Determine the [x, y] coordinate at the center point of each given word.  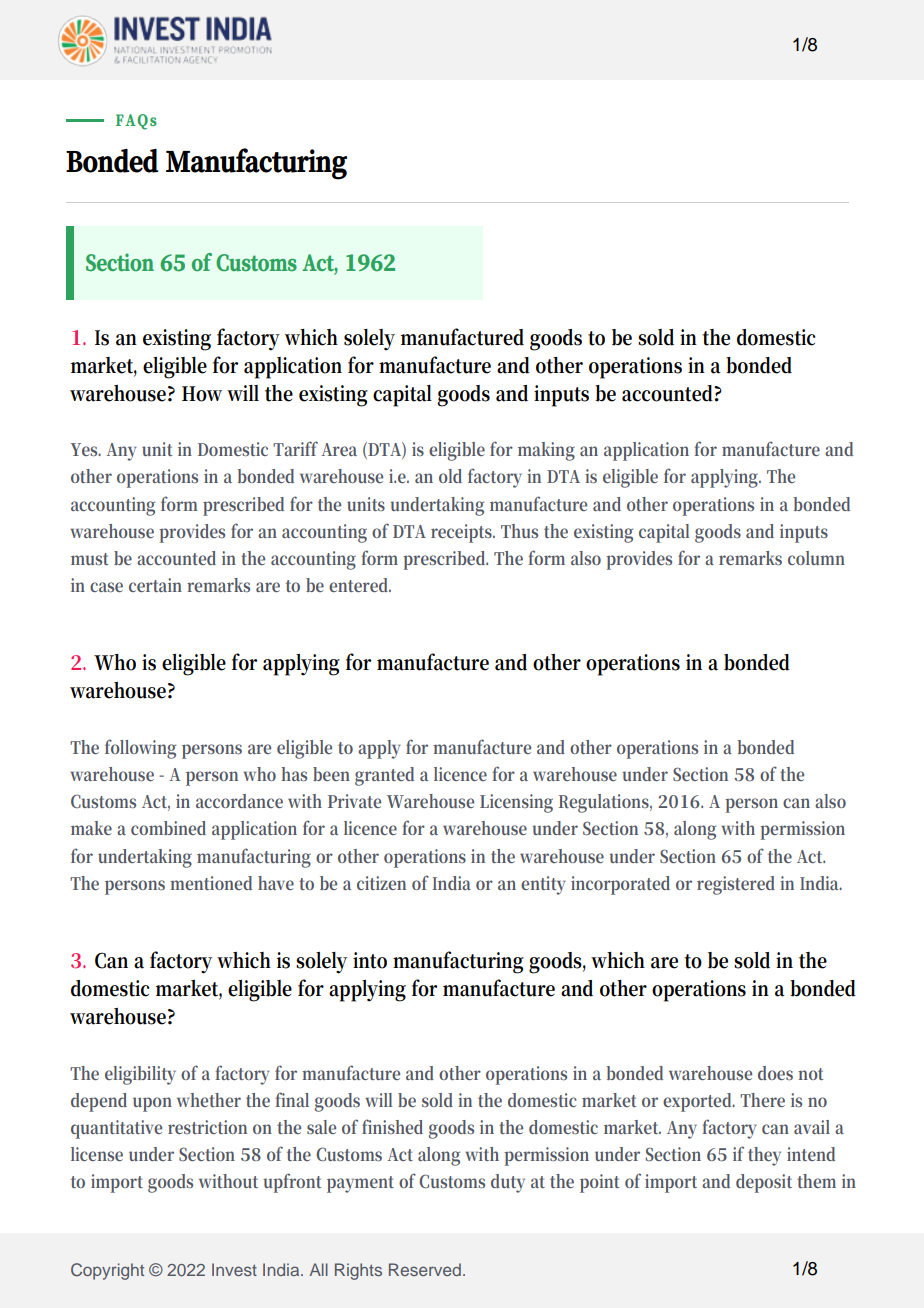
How [202, 394]
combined [168, 828]
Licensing [516, 803]
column [816, 558]
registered [736, 885]
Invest [234, 1269]
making [546, 451]
